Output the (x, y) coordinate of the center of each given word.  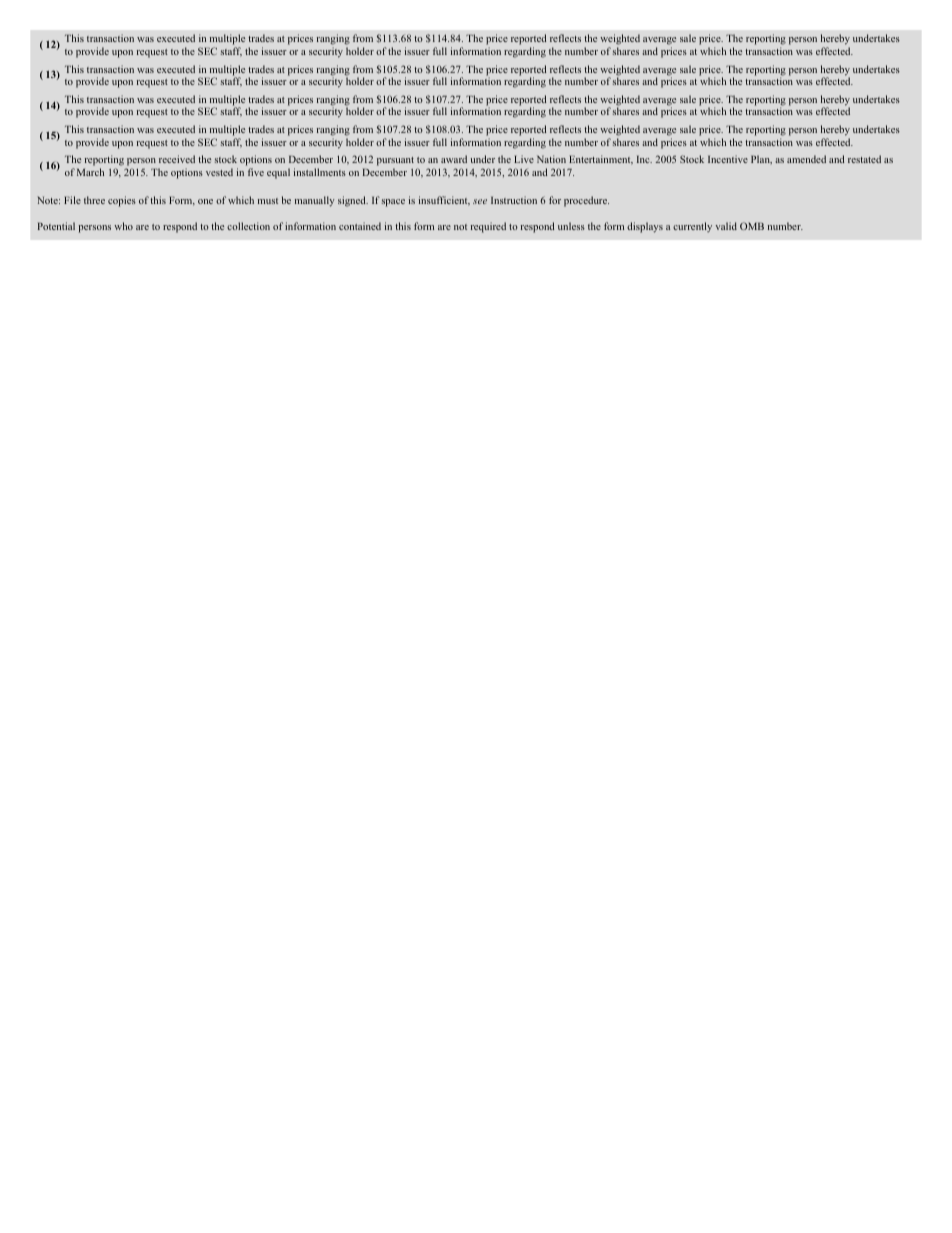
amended (806, 159)
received (177, 159)
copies (122, 201)
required (488, 227)
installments (320, 172)
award (454, 159)
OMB (752, 226)
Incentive (728, 159)
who (123, 226)
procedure (586, 201)
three (94, 200)
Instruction (514, 200)
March (90, 172)
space (393, 203)
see (480, 201)
